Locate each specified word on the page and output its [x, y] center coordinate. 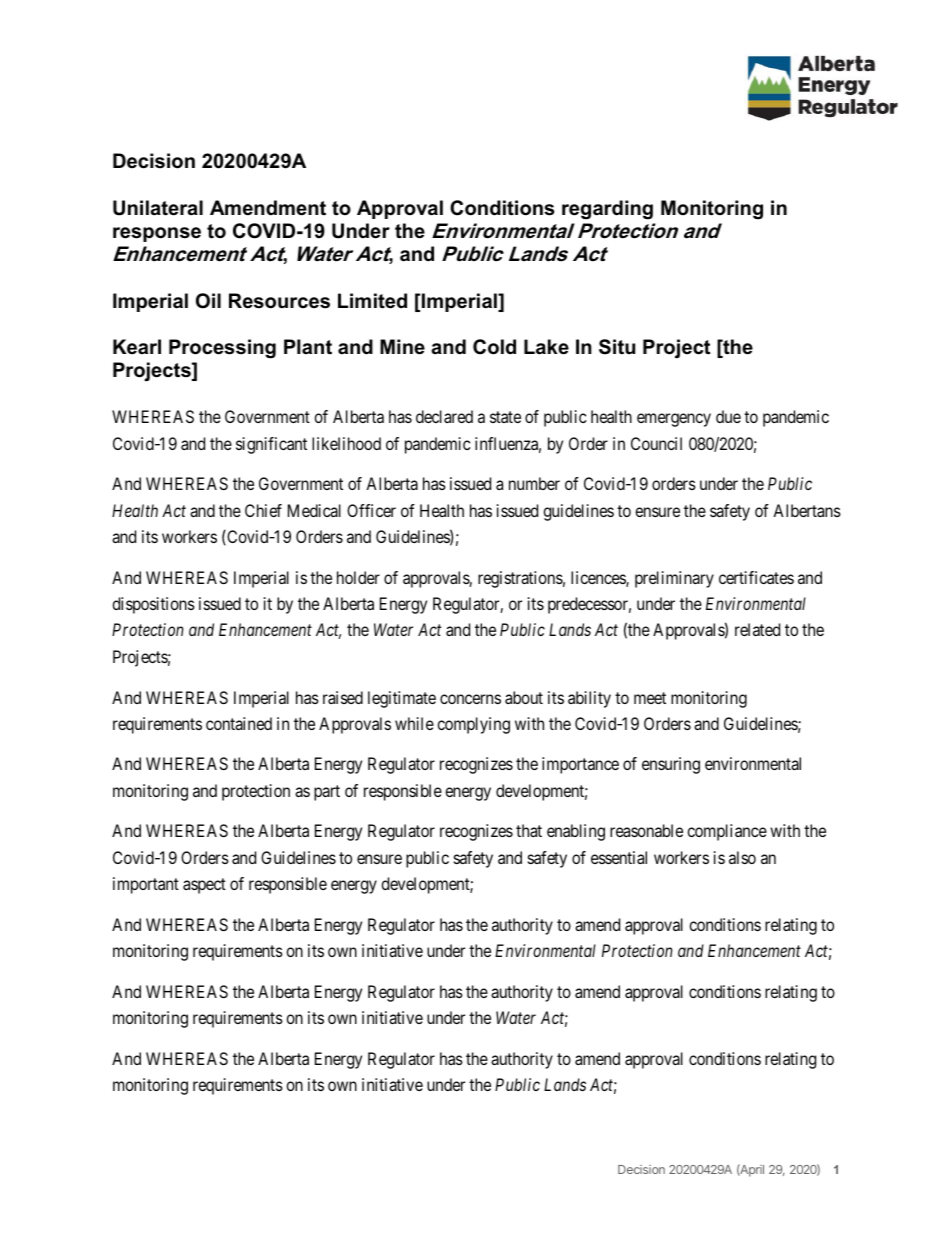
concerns [470, 699]
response [157, 234]
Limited [372, 301]
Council [656, 443]
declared [444, 416]
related [757, 629]
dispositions [153, 605]
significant [271, 445]
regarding [607, 210]
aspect [204, 886]
